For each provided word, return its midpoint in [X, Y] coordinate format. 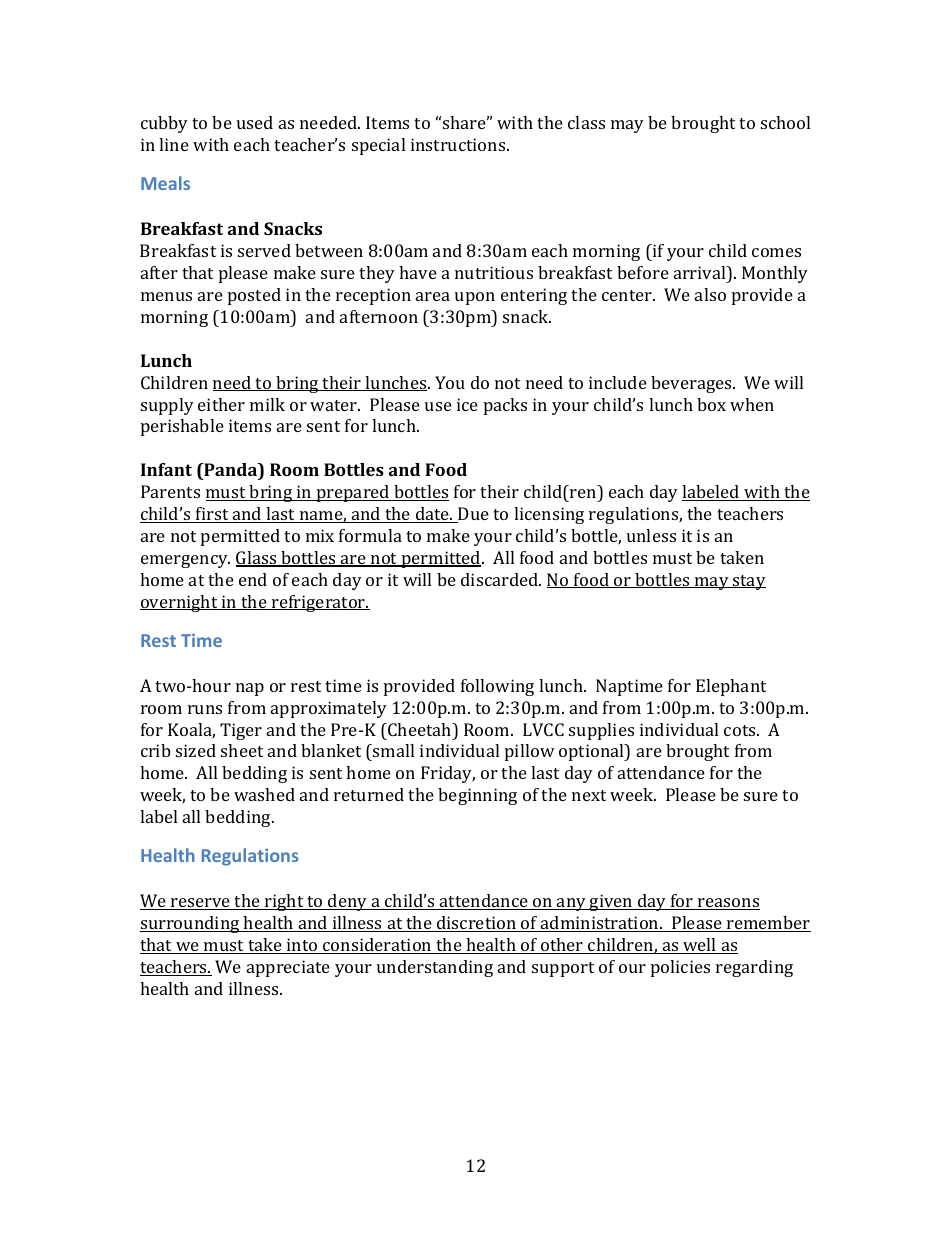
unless [651, 535]
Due [472, 515]
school [785, 122]
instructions [459, 144]
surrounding [191, 924]
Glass [257, 559]
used [255, 122]
